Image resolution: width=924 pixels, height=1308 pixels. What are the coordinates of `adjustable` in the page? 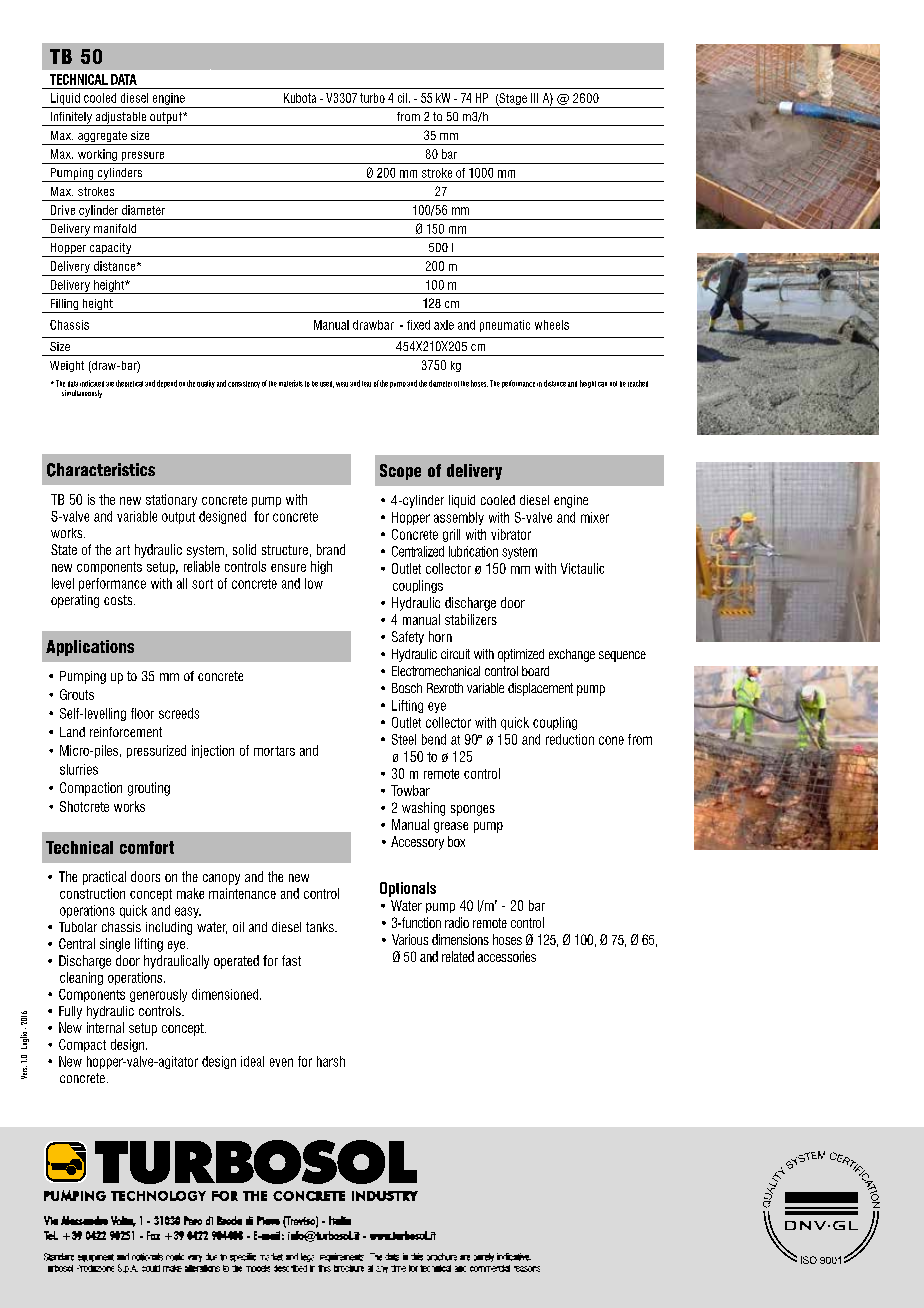 It's located at (120, 119).
